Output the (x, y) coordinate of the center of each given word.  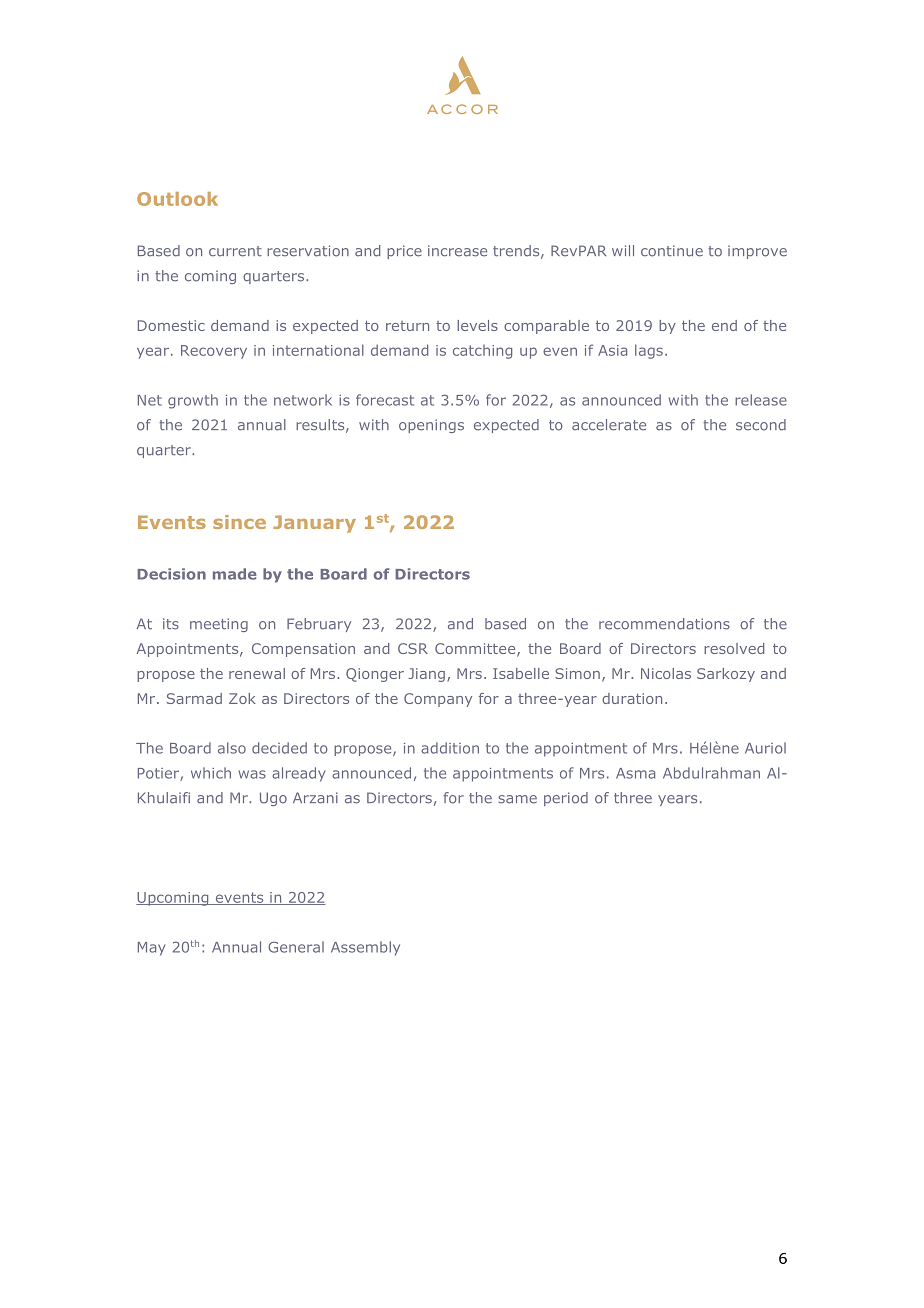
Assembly (365, 948)
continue (672, 251)
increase (457, 251)
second (761, 425)
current (235, 251)
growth (193, 401)
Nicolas (666, 673)
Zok (242, 698)
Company (438, 700)
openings (431, 426)
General (296, 947)
